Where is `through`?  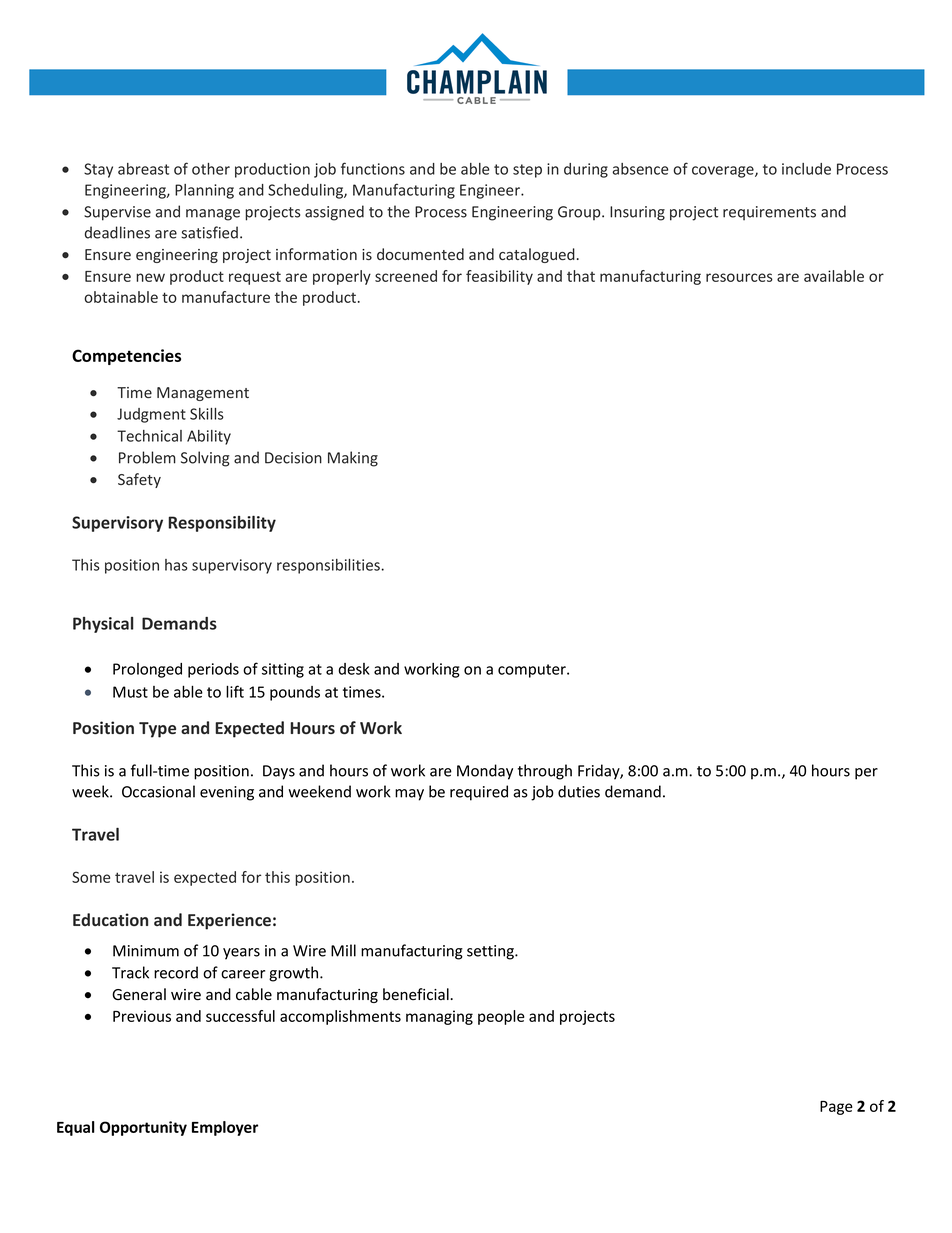 through is located at coordinates (545, 772).
